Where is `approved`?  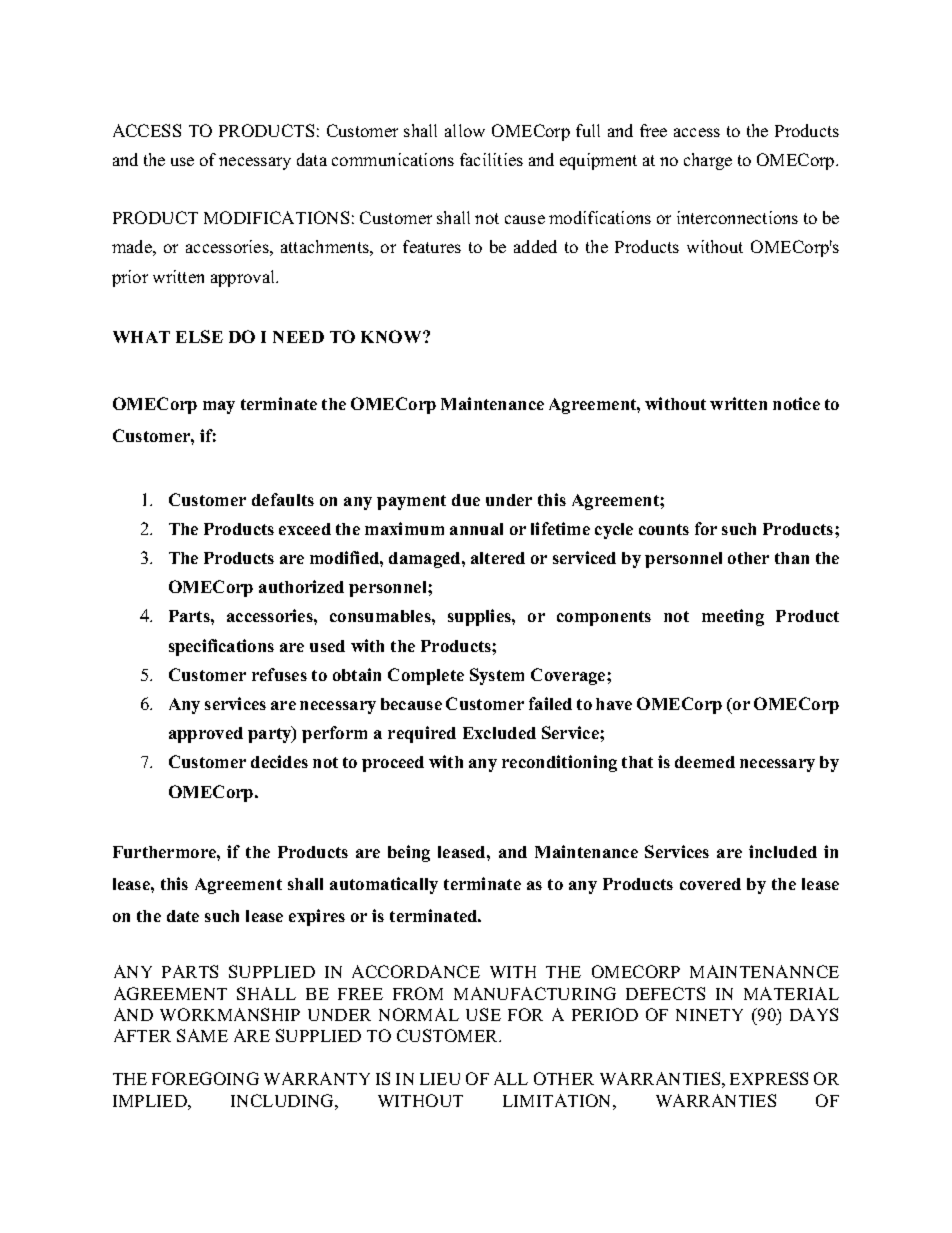
approved is located at coordinates (206, 735).
